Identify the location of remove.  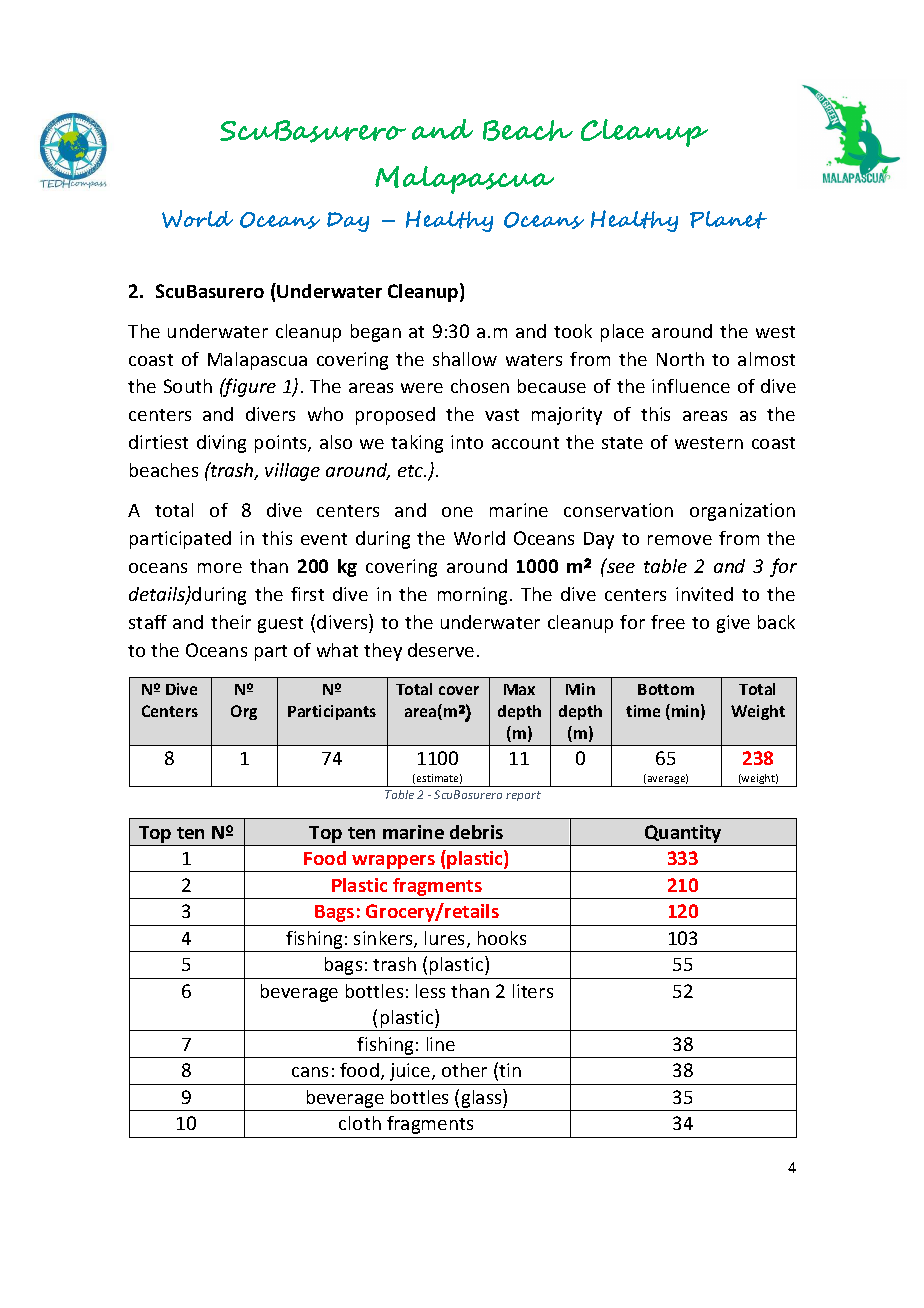
(680, 540).
